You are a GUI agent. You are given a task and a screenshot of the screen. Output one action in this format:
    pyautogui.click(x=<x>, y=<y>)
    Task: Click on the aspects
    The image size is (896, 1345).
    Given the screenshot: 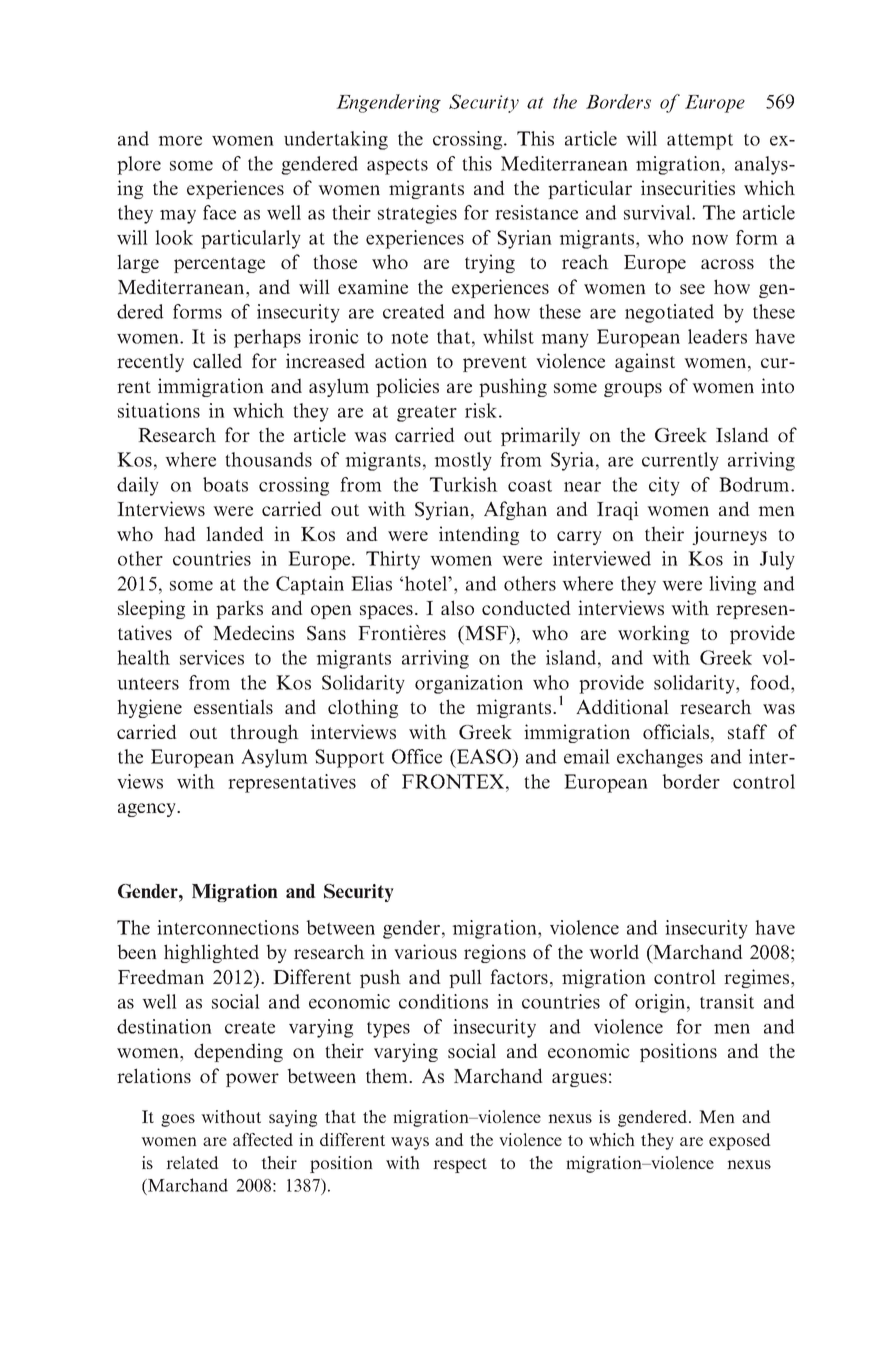 What is the action you would take?
    pyautogui.click(x=397, y=167)
